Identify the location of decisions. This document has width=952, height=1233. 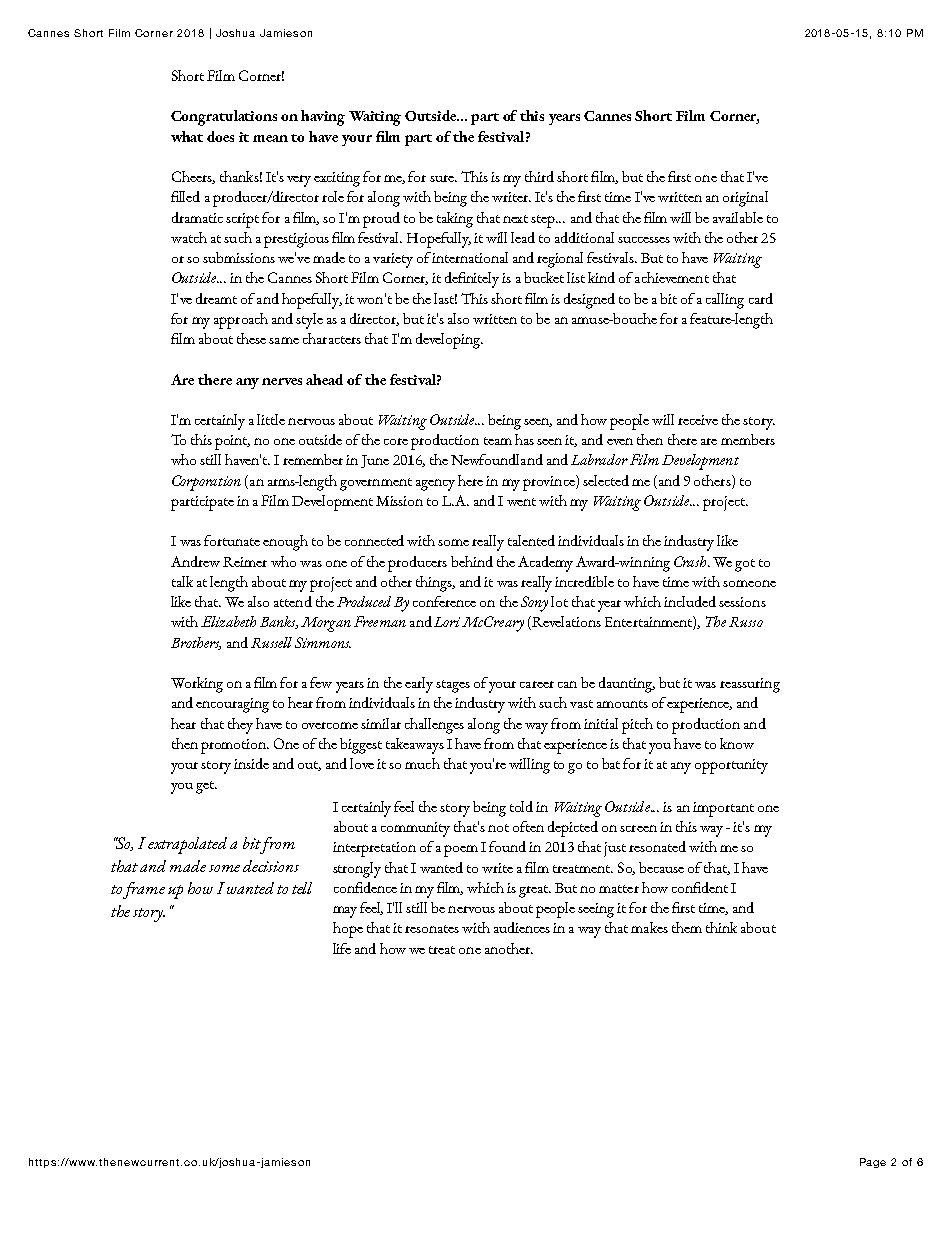
(271, 866).
